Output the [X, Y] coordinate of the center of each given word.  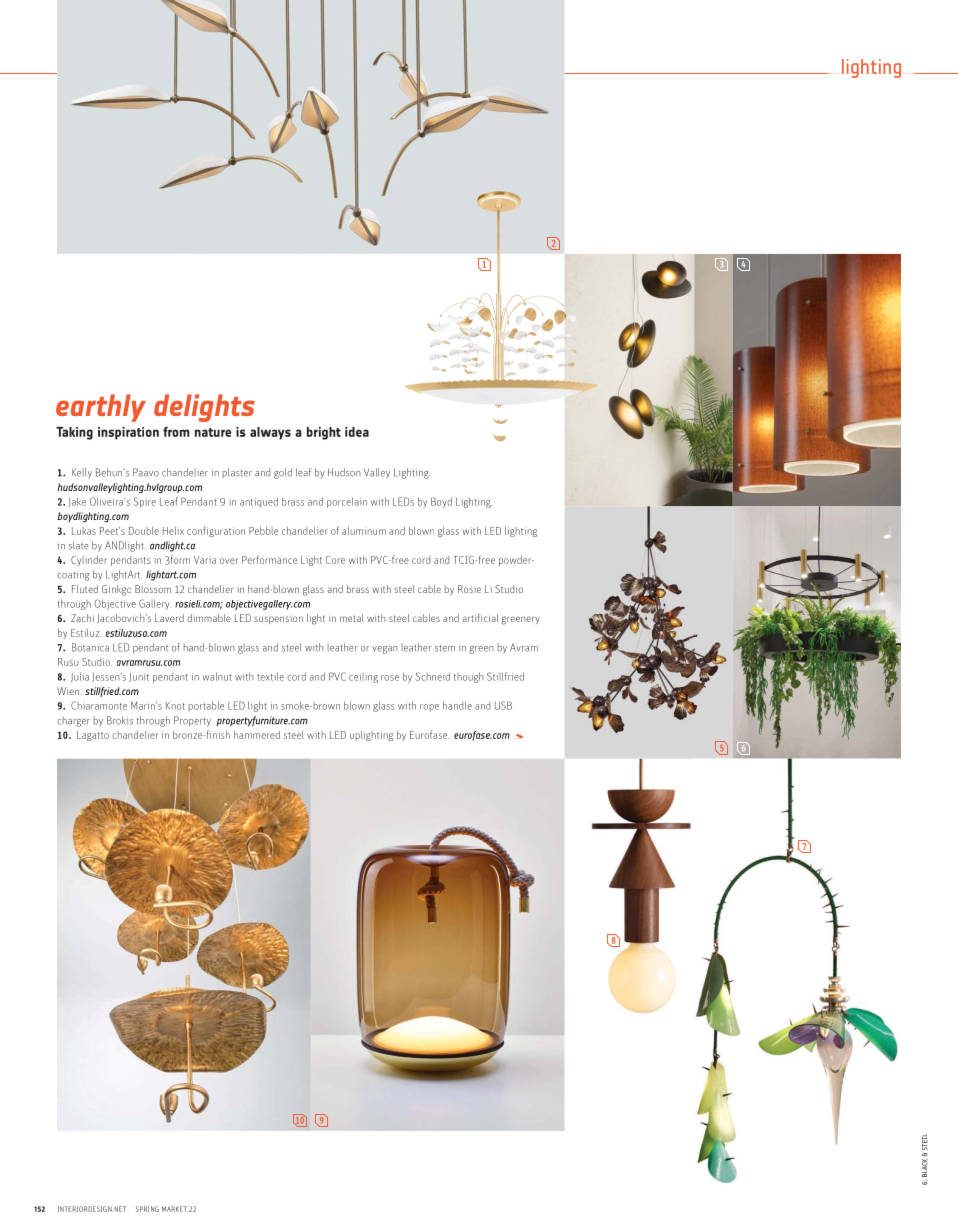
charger [73, 721]
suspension [278, 620]
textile [270, 676]
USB [503, 705]
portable [206, 706]
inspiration [128, 433]
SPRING [147, 1209]
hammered [257, 735]
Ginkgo [116, 590]
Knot [175, 706]
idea [357, 432]
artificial [480, 618]
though [469, 677]
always [270, 433]
